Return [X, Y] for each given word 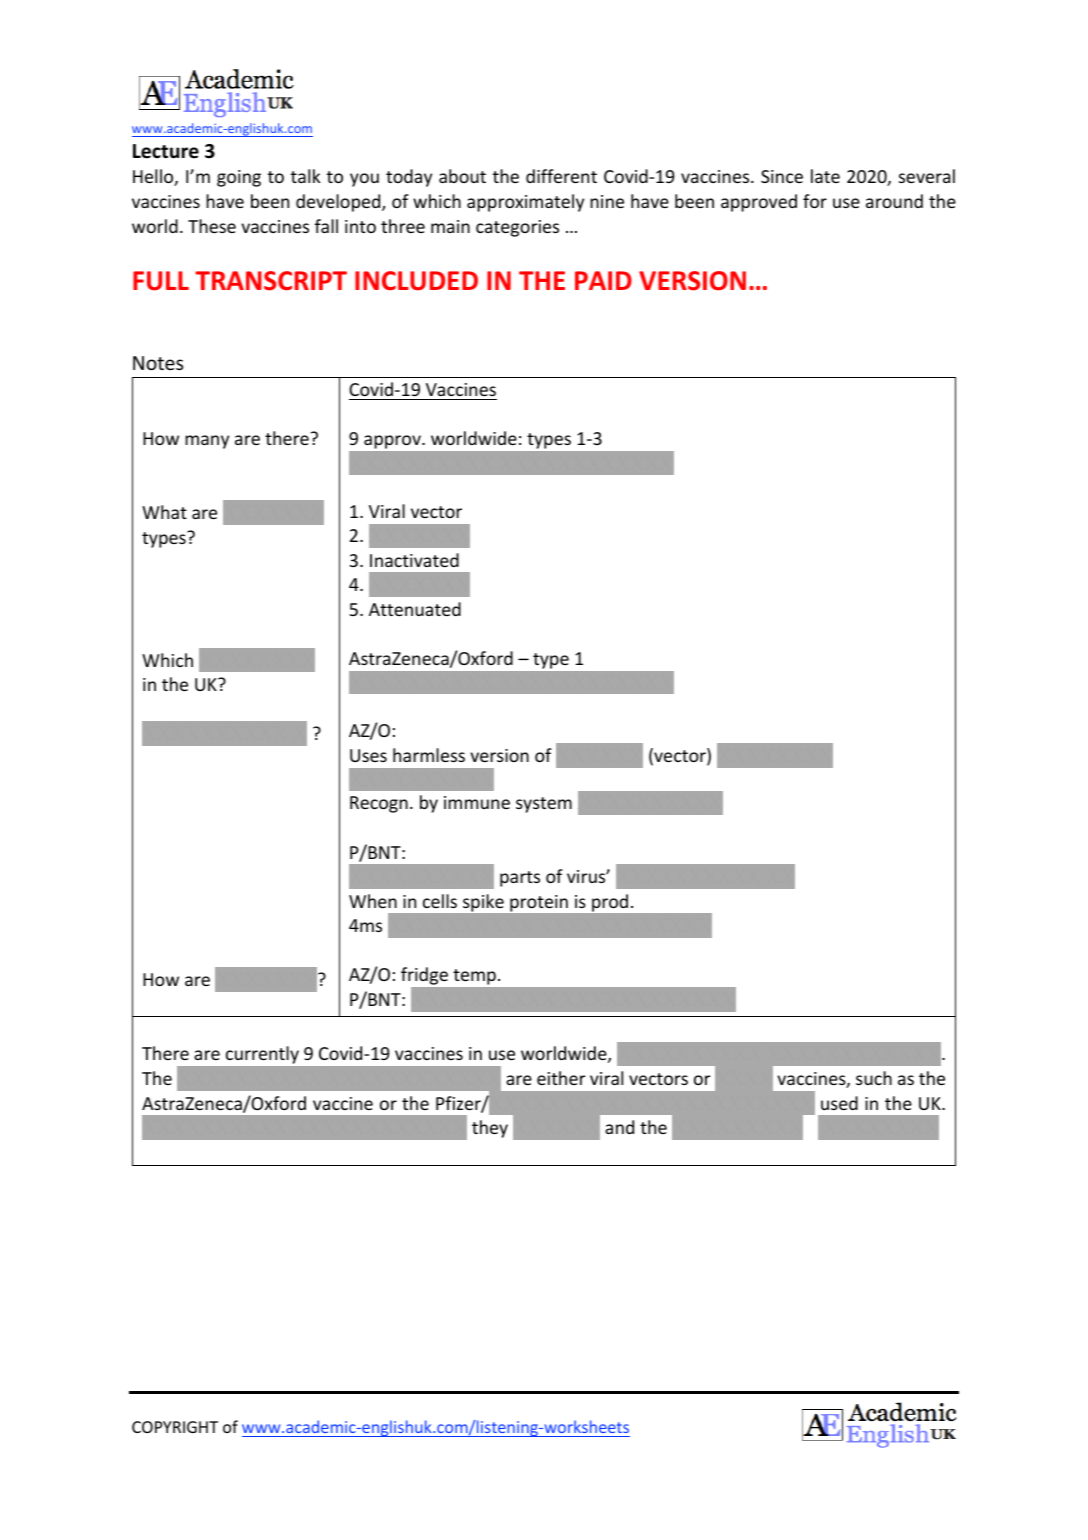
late [825, 176]
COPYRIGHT [175, 1427]
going [239, 178]
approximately [525, 203]
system [544, 805]
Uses [368, 755]
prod [610, 903]
